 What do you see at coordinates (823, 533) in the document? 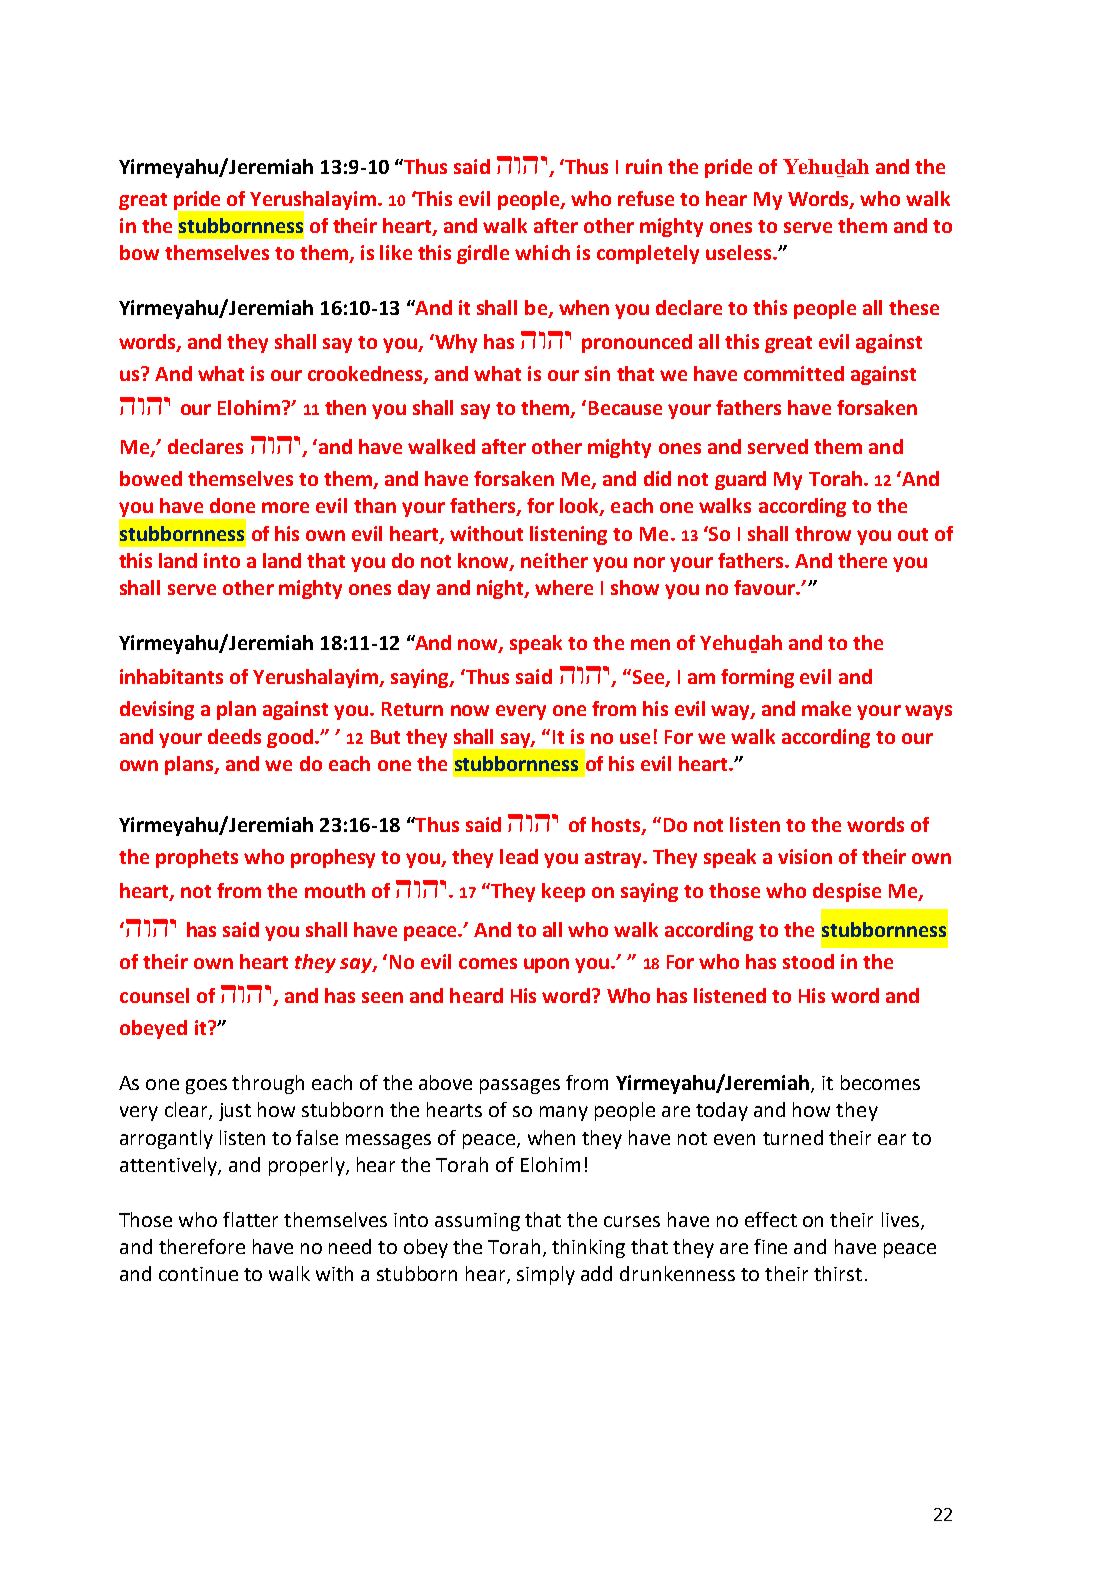
I see `throw` at bounding box center [823, 533].
